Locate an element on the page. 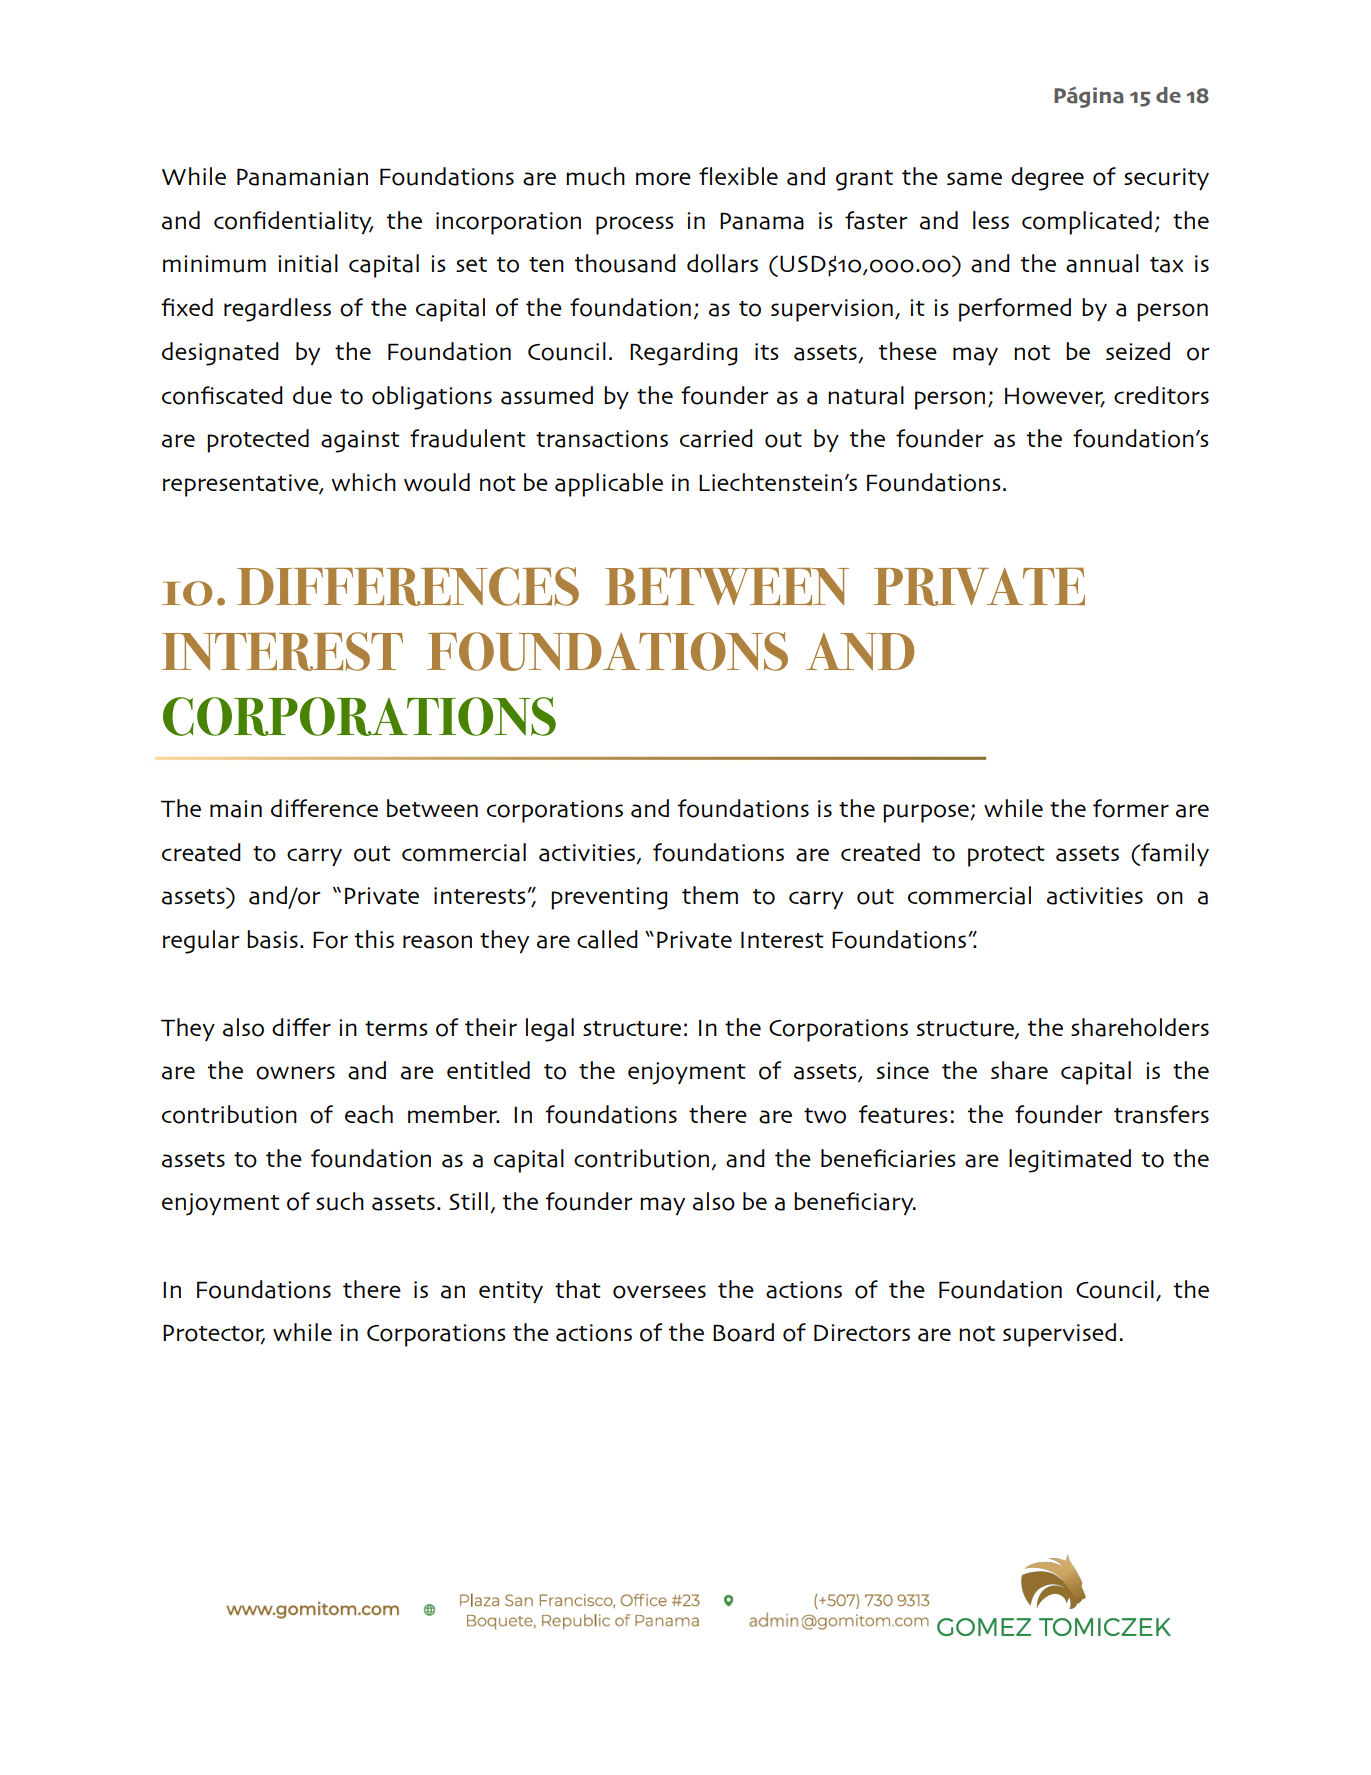  process is located at coordinates (635, 225).
